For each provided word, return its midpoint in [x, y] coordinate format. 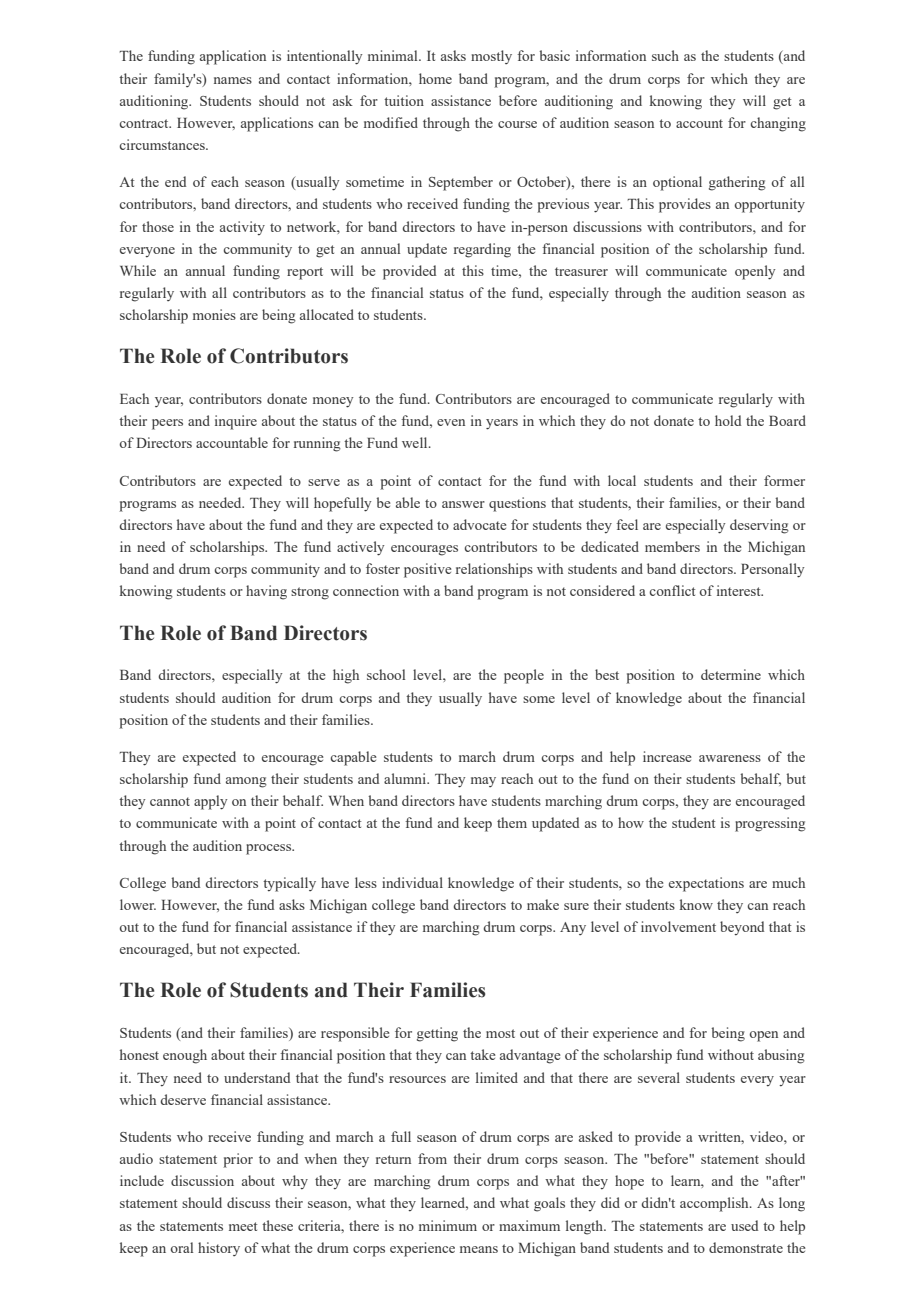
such [665, 55]
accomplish [715, 1204]
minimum [448, 1225]
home [435, 78]
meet [243, 1226]
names [233, 80]
